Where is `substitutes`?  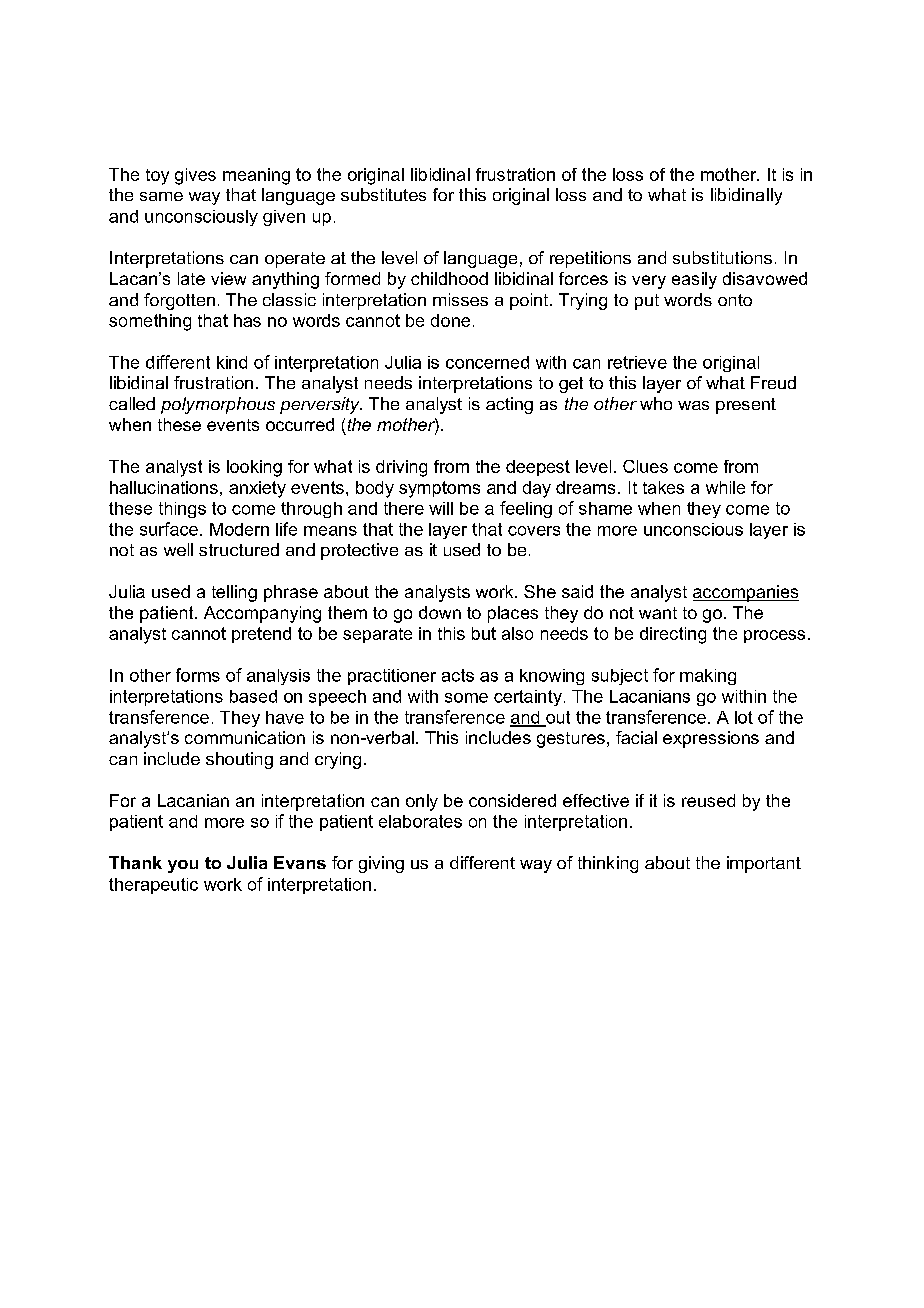 substitutes is located at coordinates (383, 194).
